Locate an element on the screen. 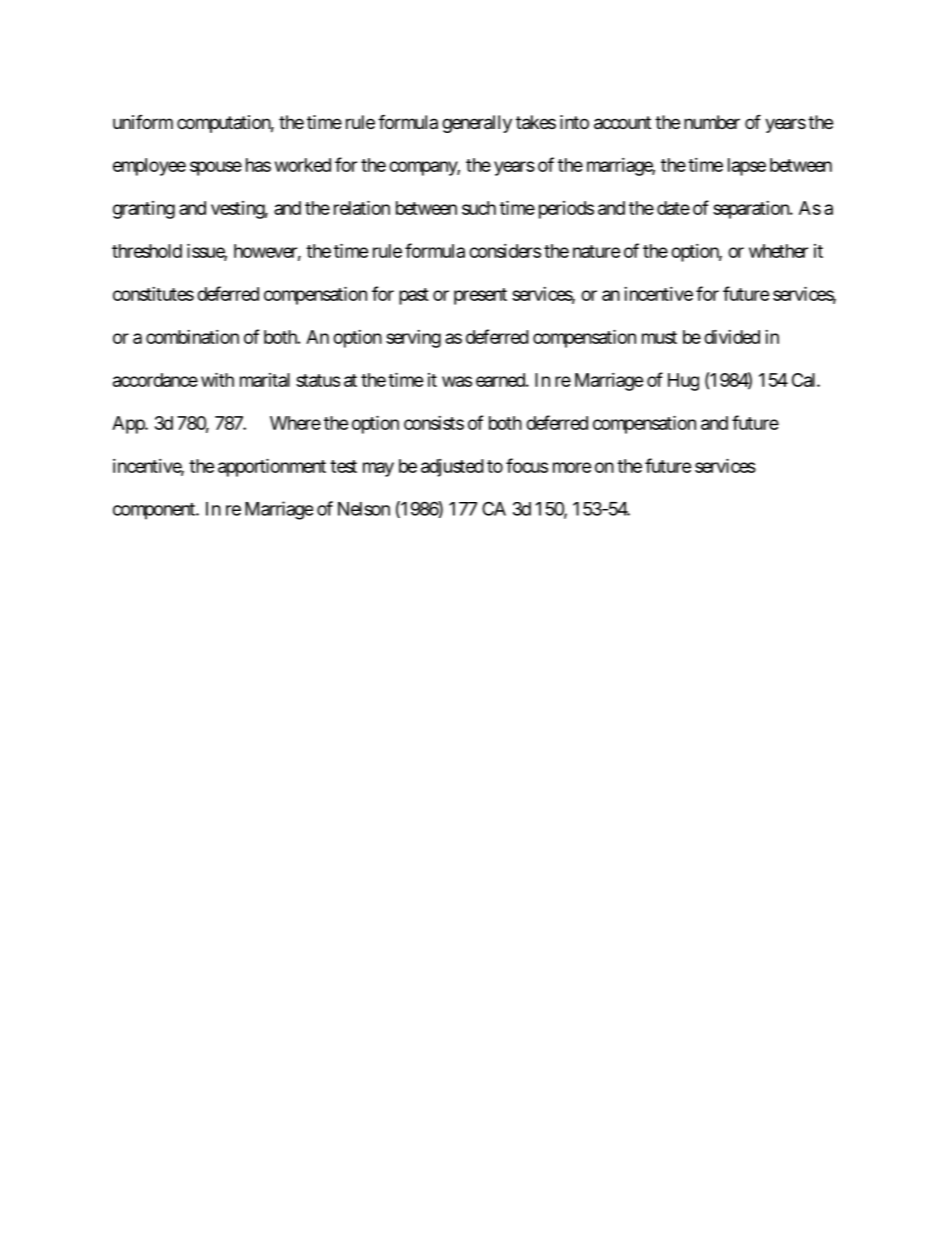  Hug is located at coordinates (683, 382).
